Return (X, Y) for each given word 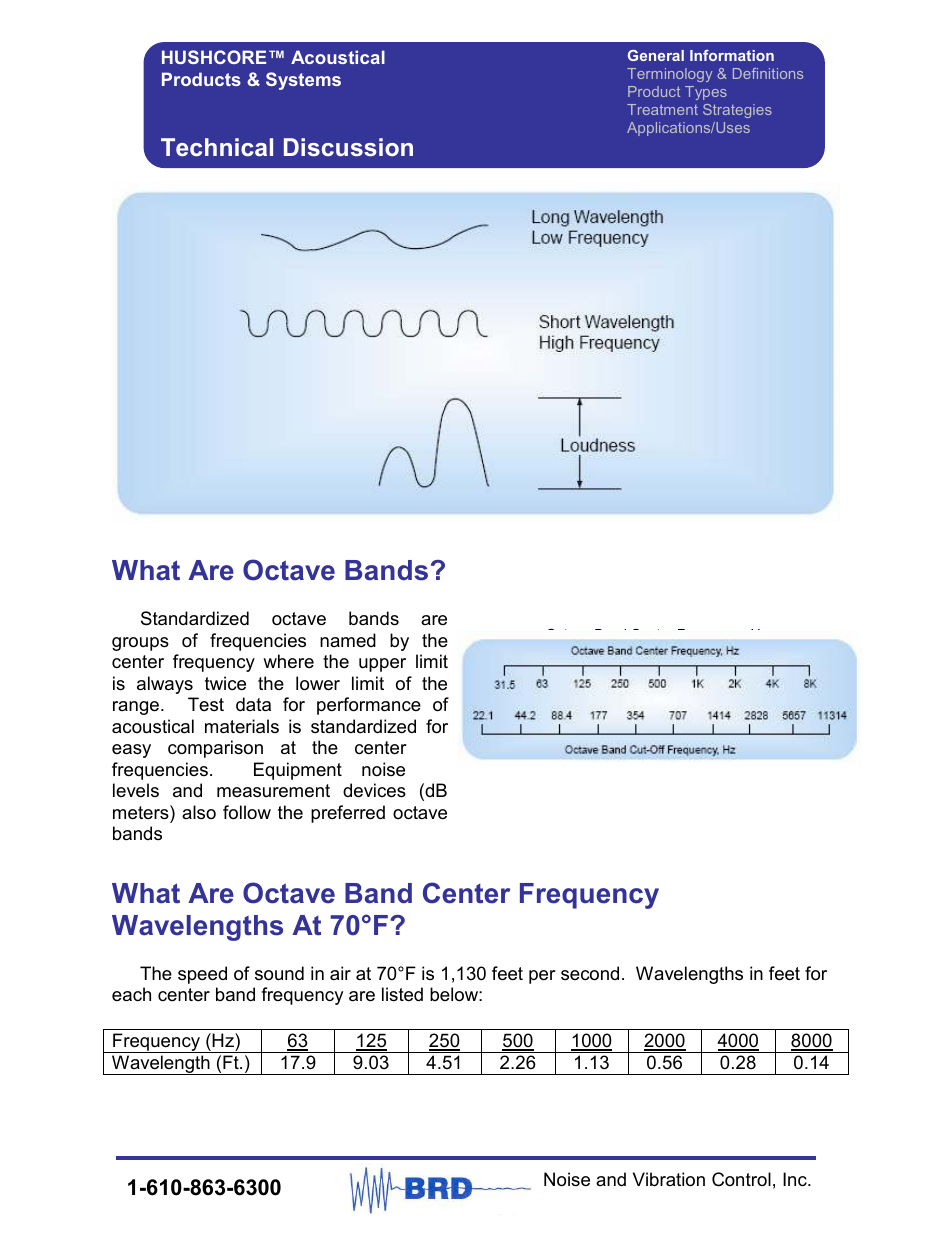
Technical (217, 147)
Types (706, 93)
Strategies (737, 111)
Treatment (662, 109)
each (131, 994)
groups (140, 644)
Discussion (348, 147)
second (590, 973)
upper (382, 665)
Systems (303, 81)
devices (374, 790)
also (199, 812)
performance (369, 706)
